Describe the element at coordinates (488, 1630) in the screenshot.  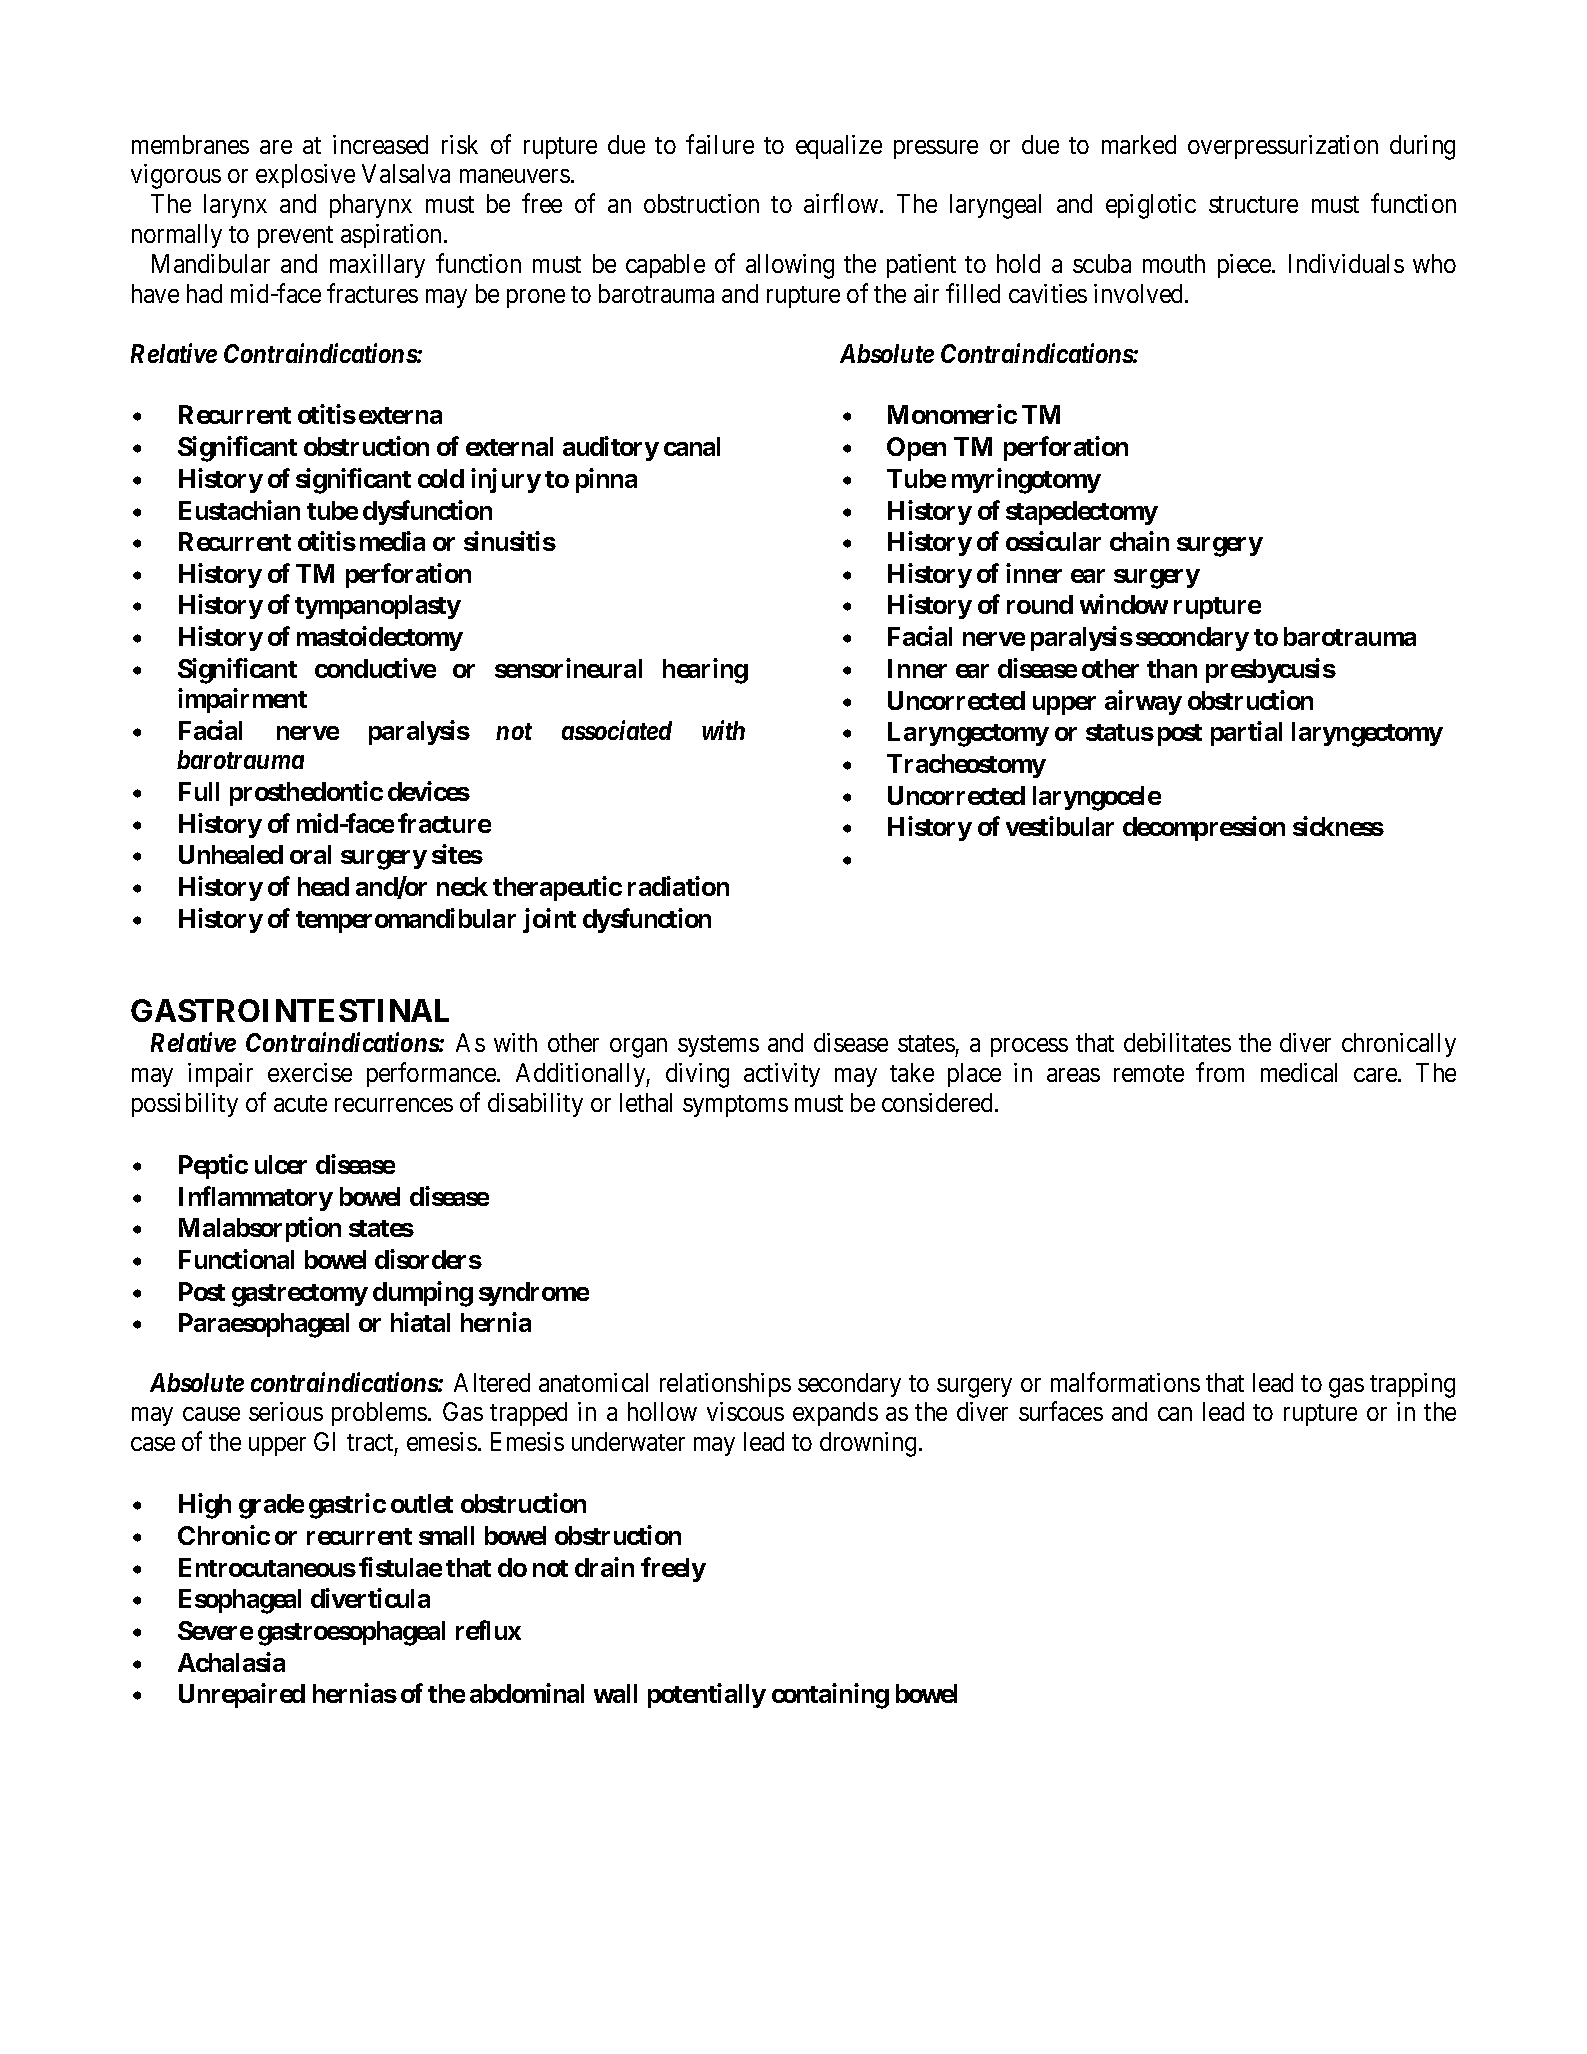
I see `reflux` at that location.
